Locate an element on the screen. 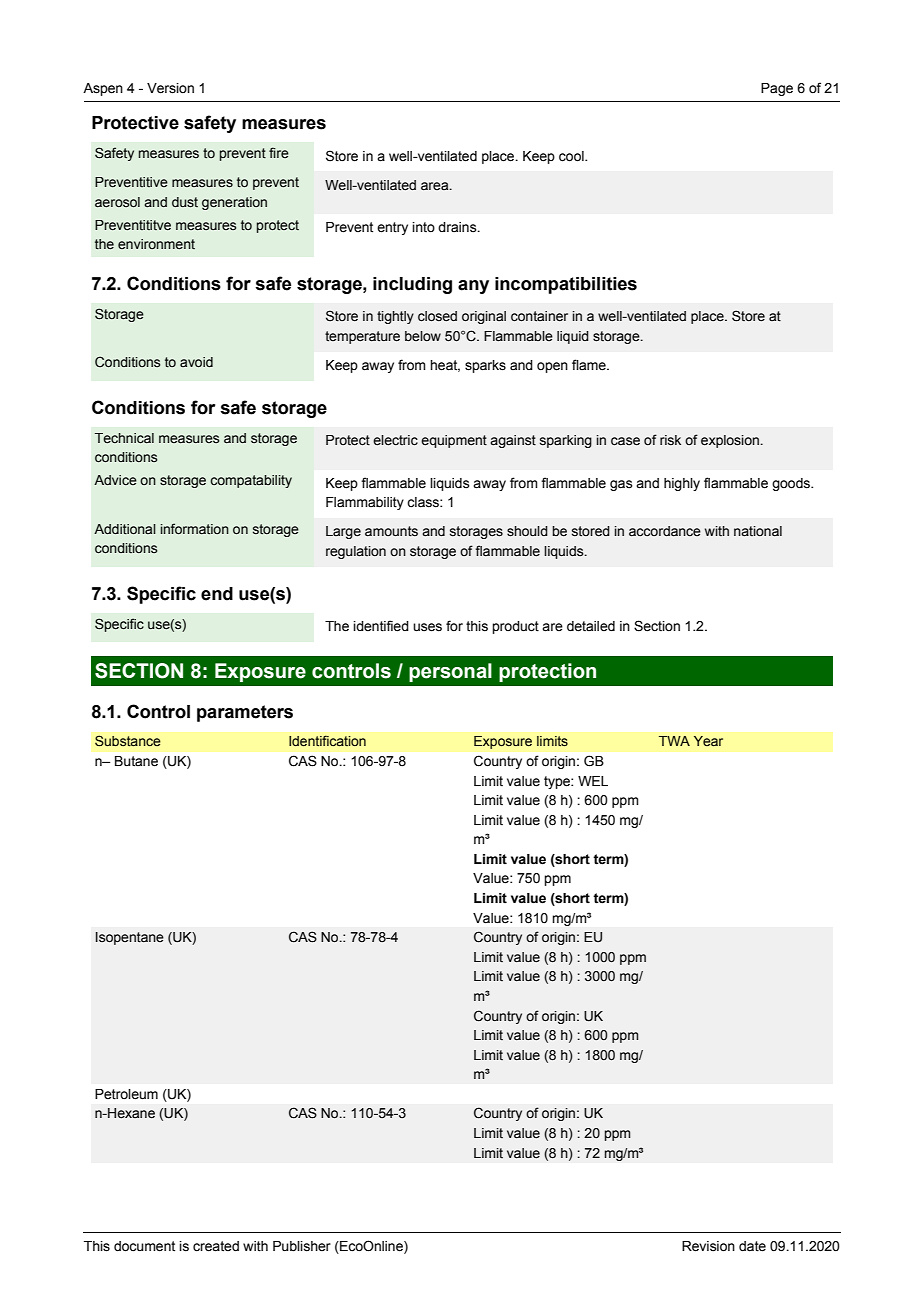  Identification is located at coordinates (327, 740).
